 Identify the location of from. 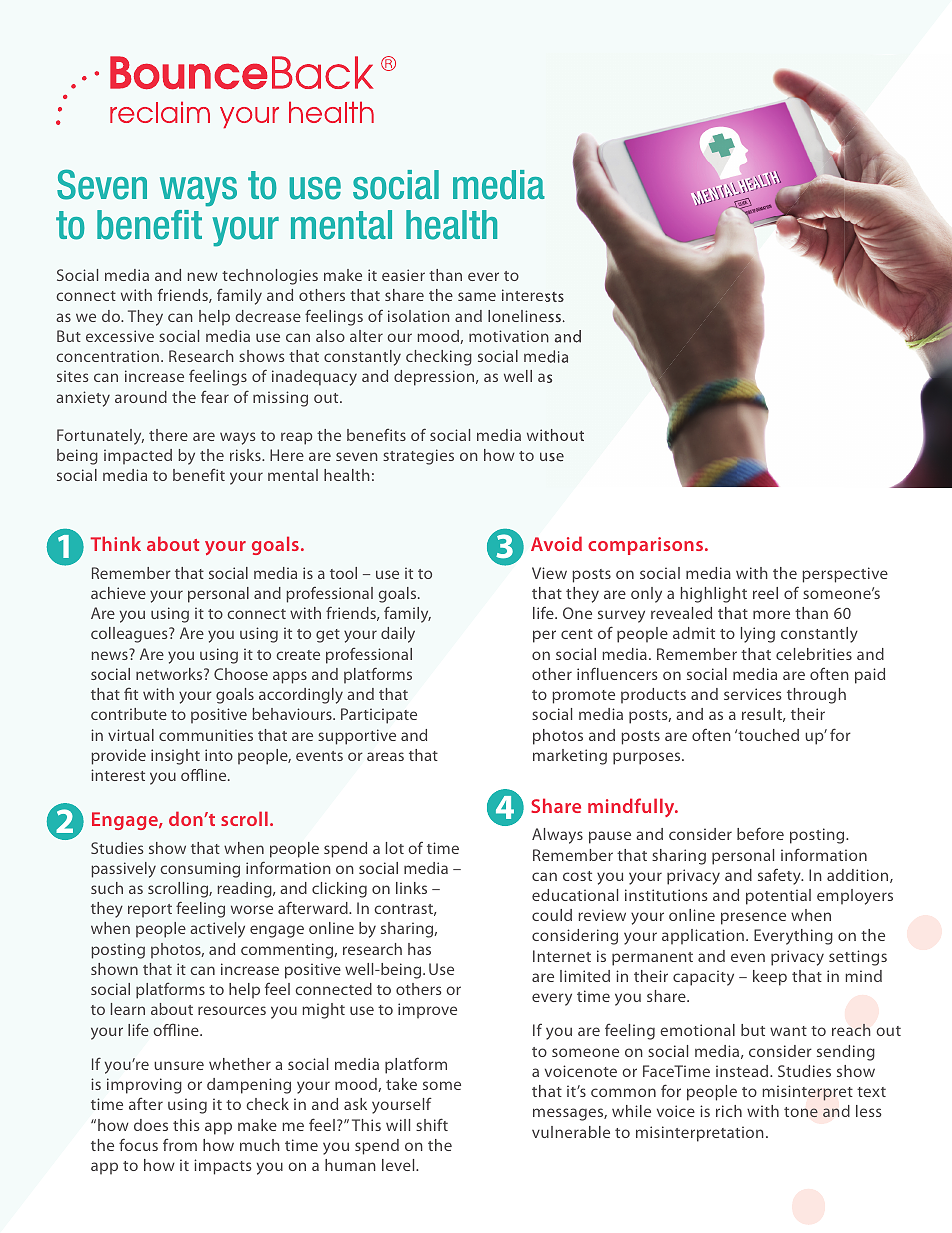
(180, 1145).
